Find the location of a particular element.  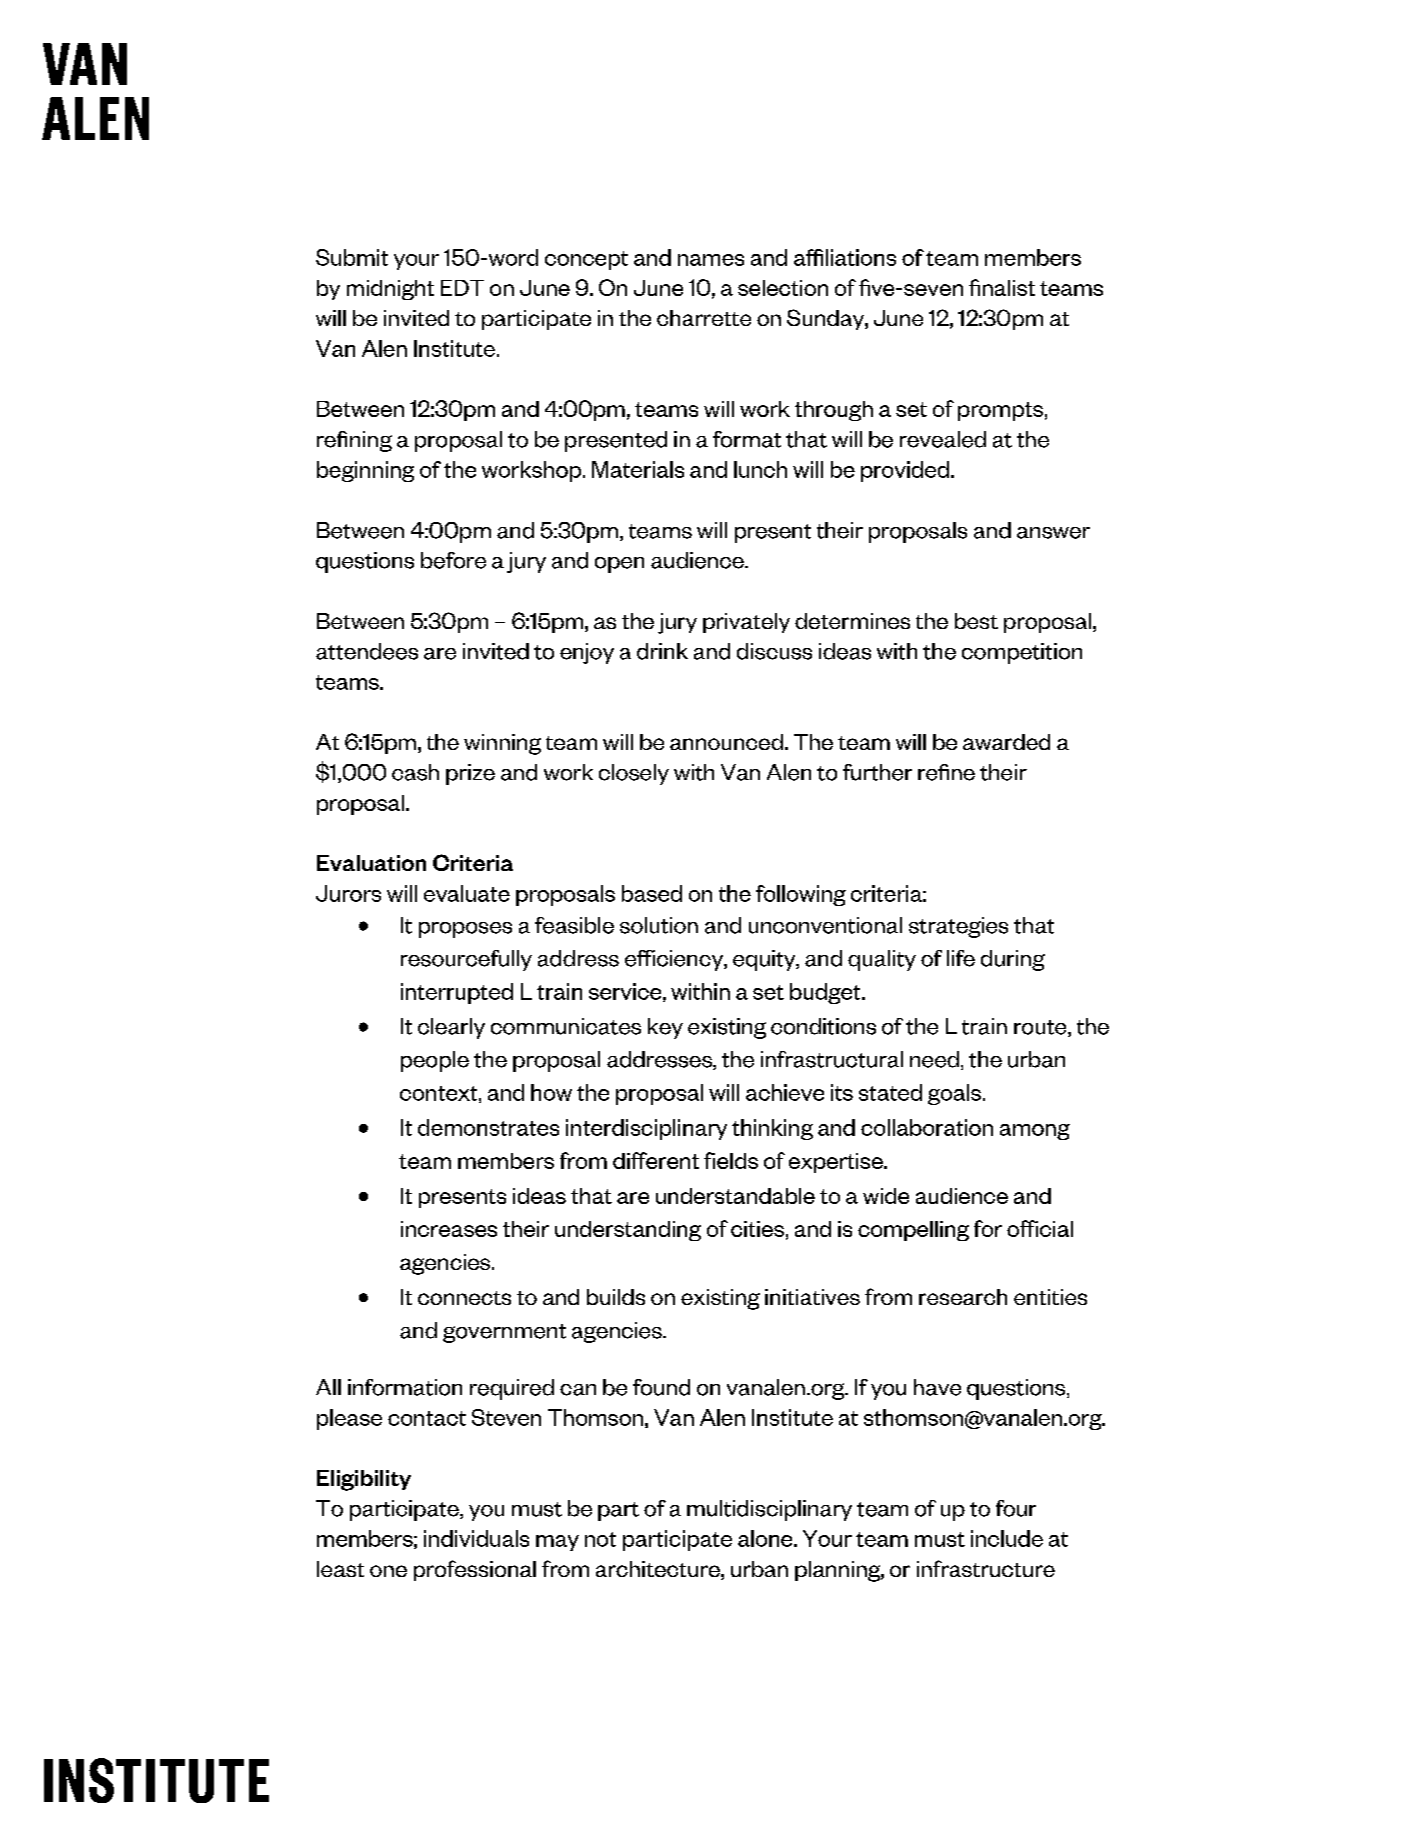

names is located at coordinates (711, 260).
